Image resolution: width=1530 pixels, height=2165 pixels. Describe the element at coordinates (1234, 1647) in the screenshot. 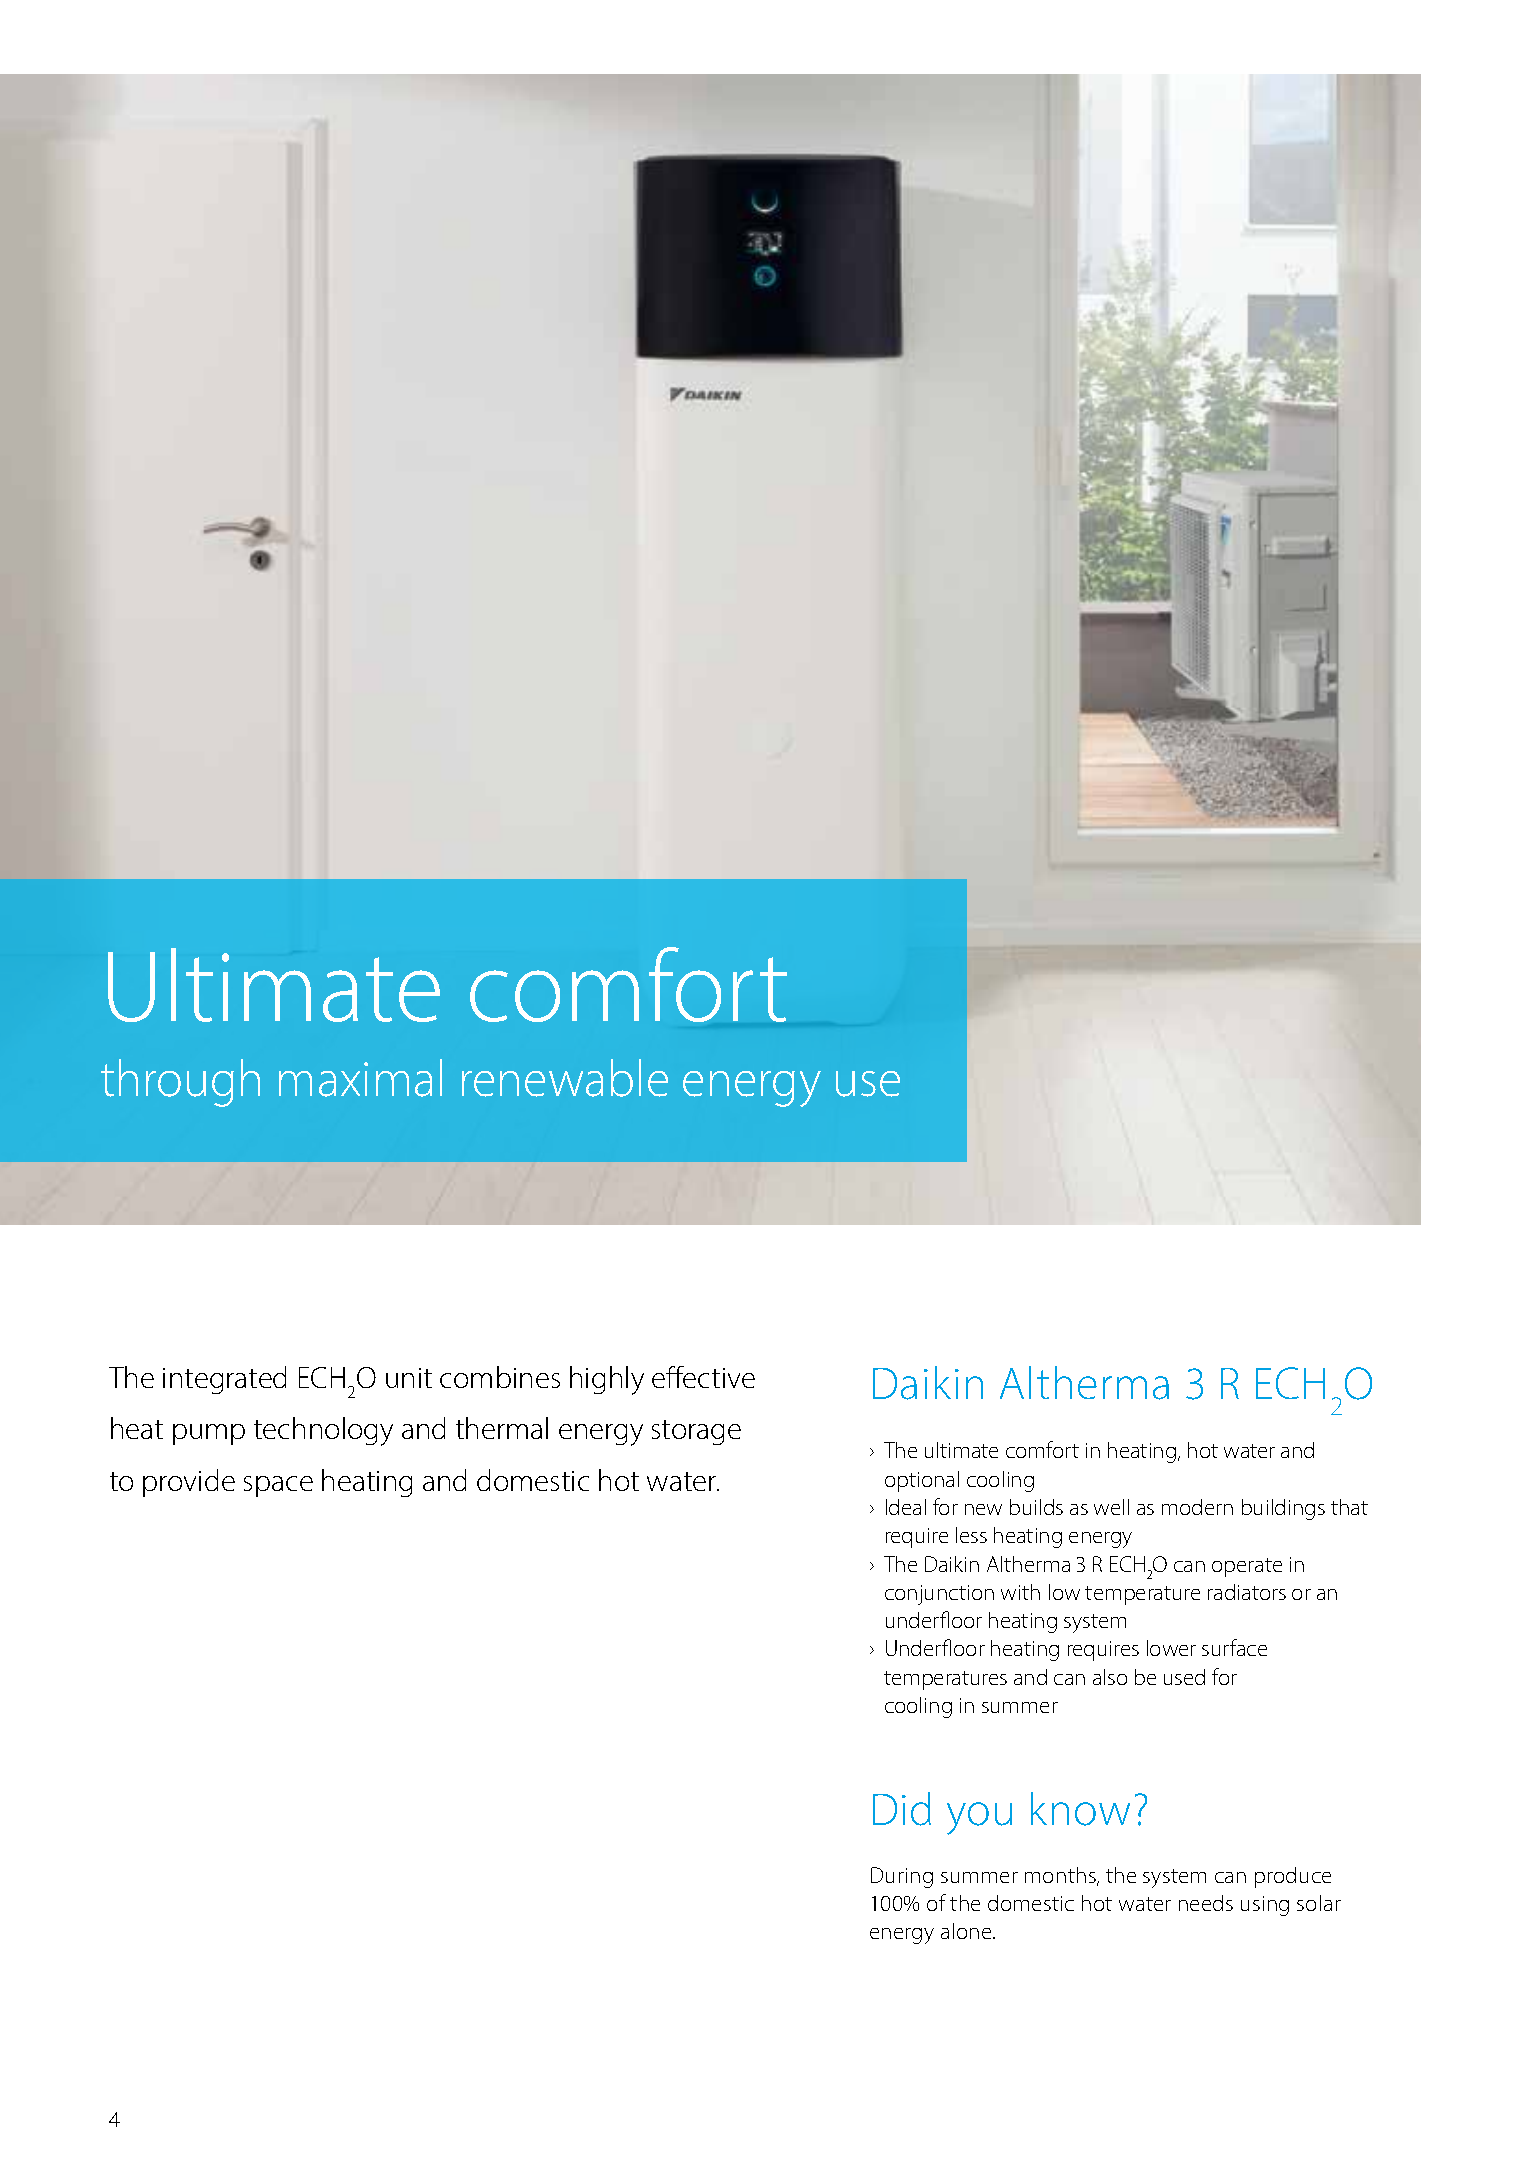

I see `surface` at that location.
